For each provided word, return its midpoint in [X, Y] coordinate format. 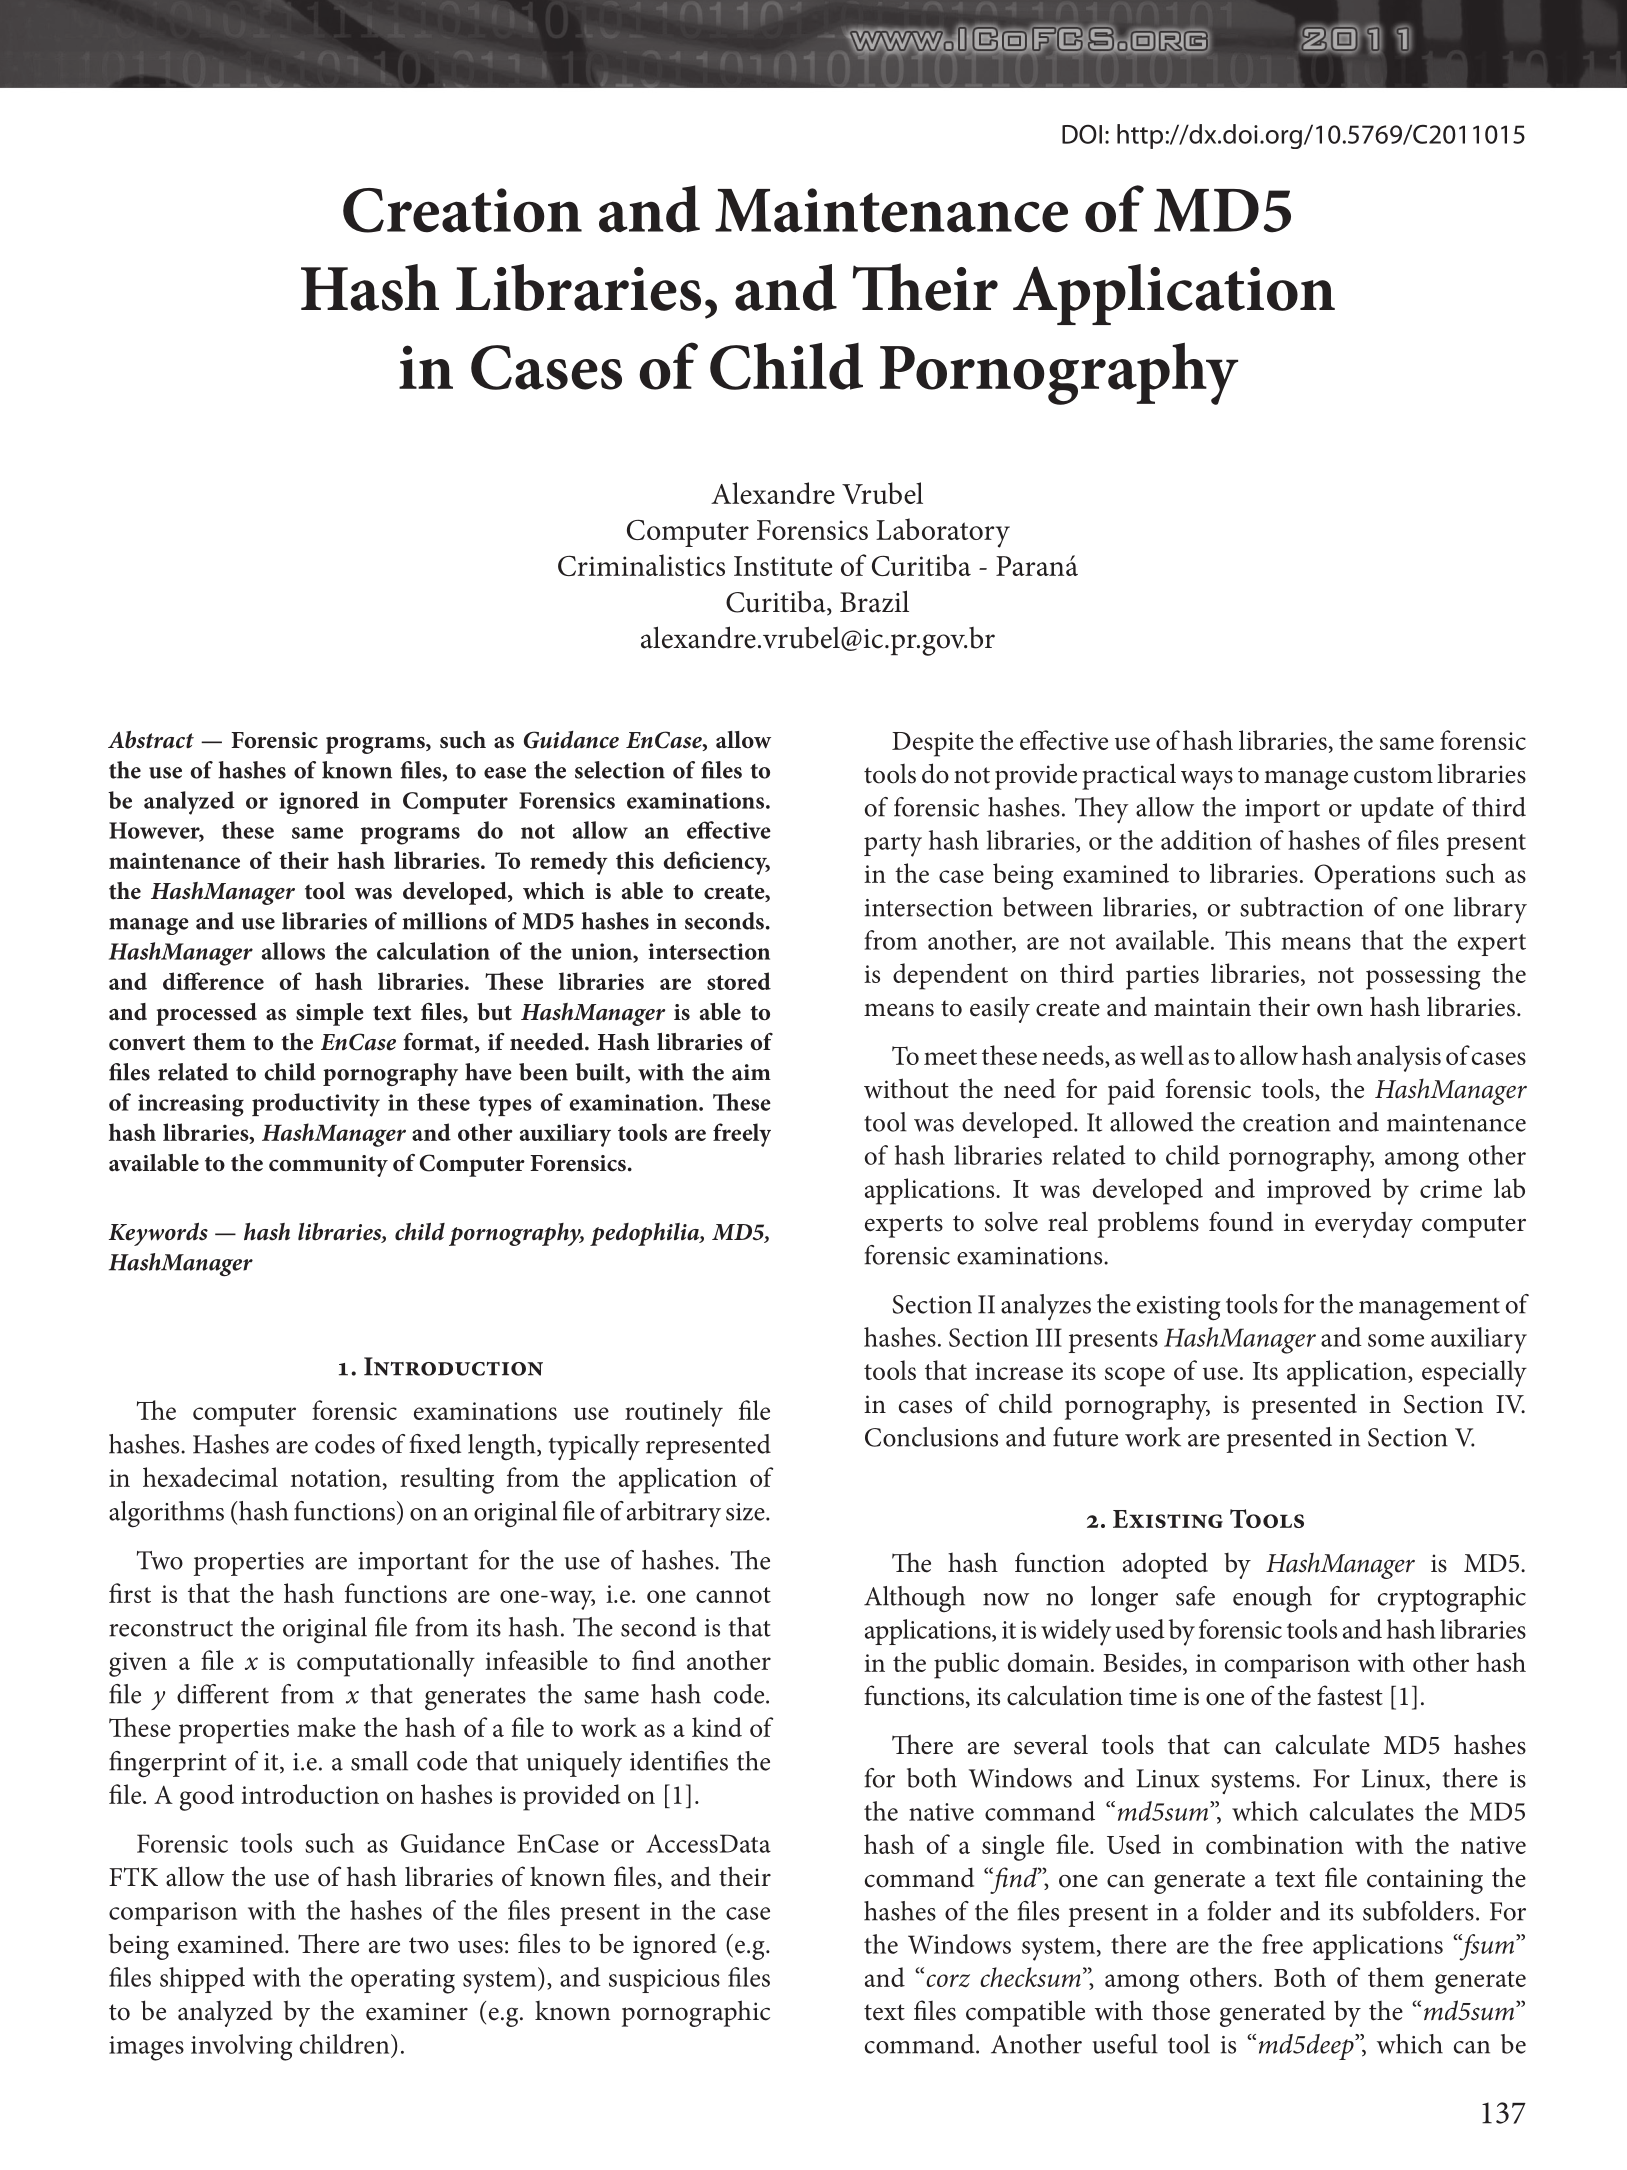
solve [1011, 1221]
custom [1393, 775]
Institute [783, 566]
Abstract [151, 740]
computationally [386, 1663]
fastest [1350, 1695]
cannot [733, 1595]
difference [213, 981]
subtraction [1302, 907]
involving [241, 2047]
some [1396, 1340]
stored [739, 981]
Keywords [158, 1234]
